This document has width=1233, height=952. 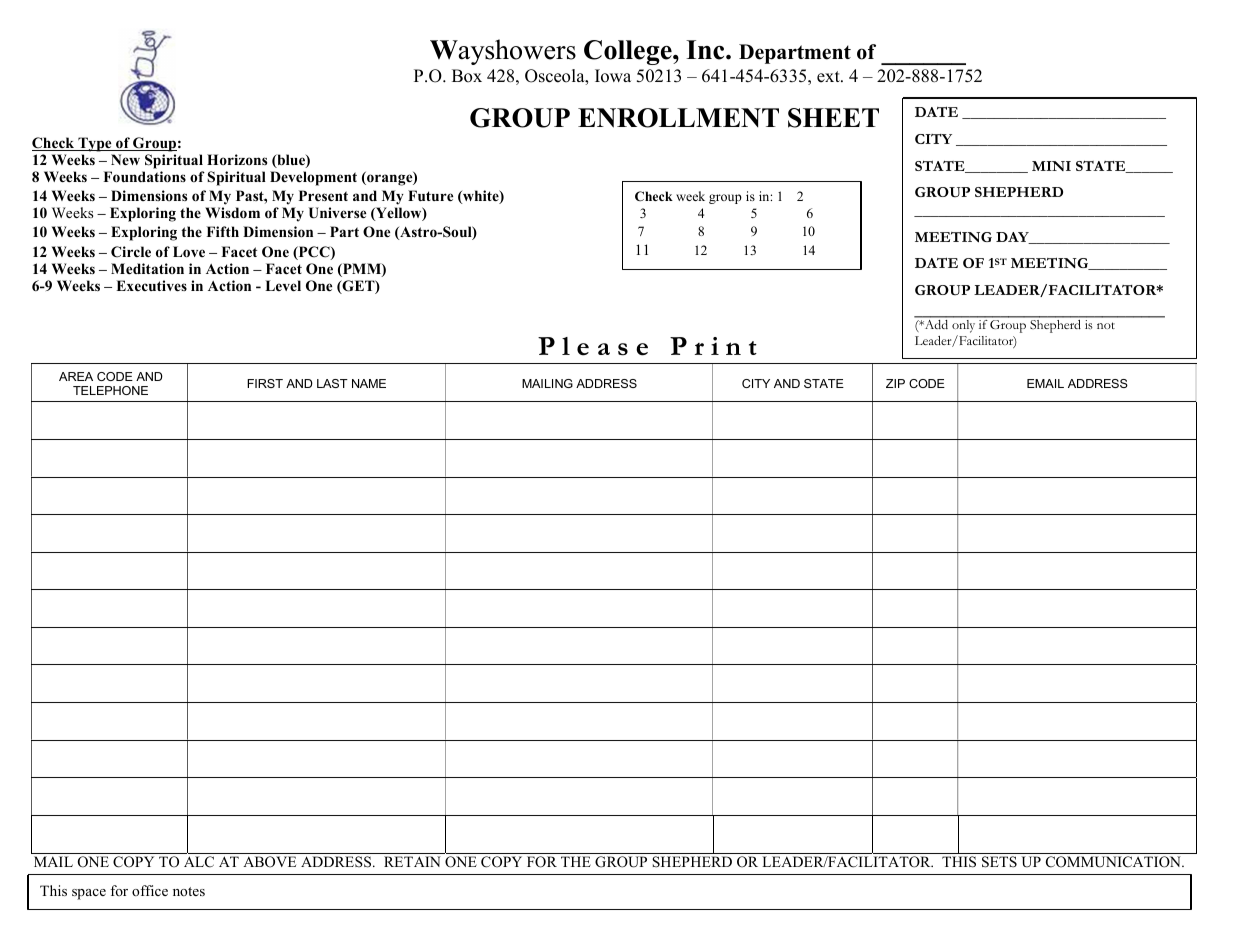 What do you see at coordinates (412, 861) in the document?
I see `RETAIN` at bounding box center [412, 861].
